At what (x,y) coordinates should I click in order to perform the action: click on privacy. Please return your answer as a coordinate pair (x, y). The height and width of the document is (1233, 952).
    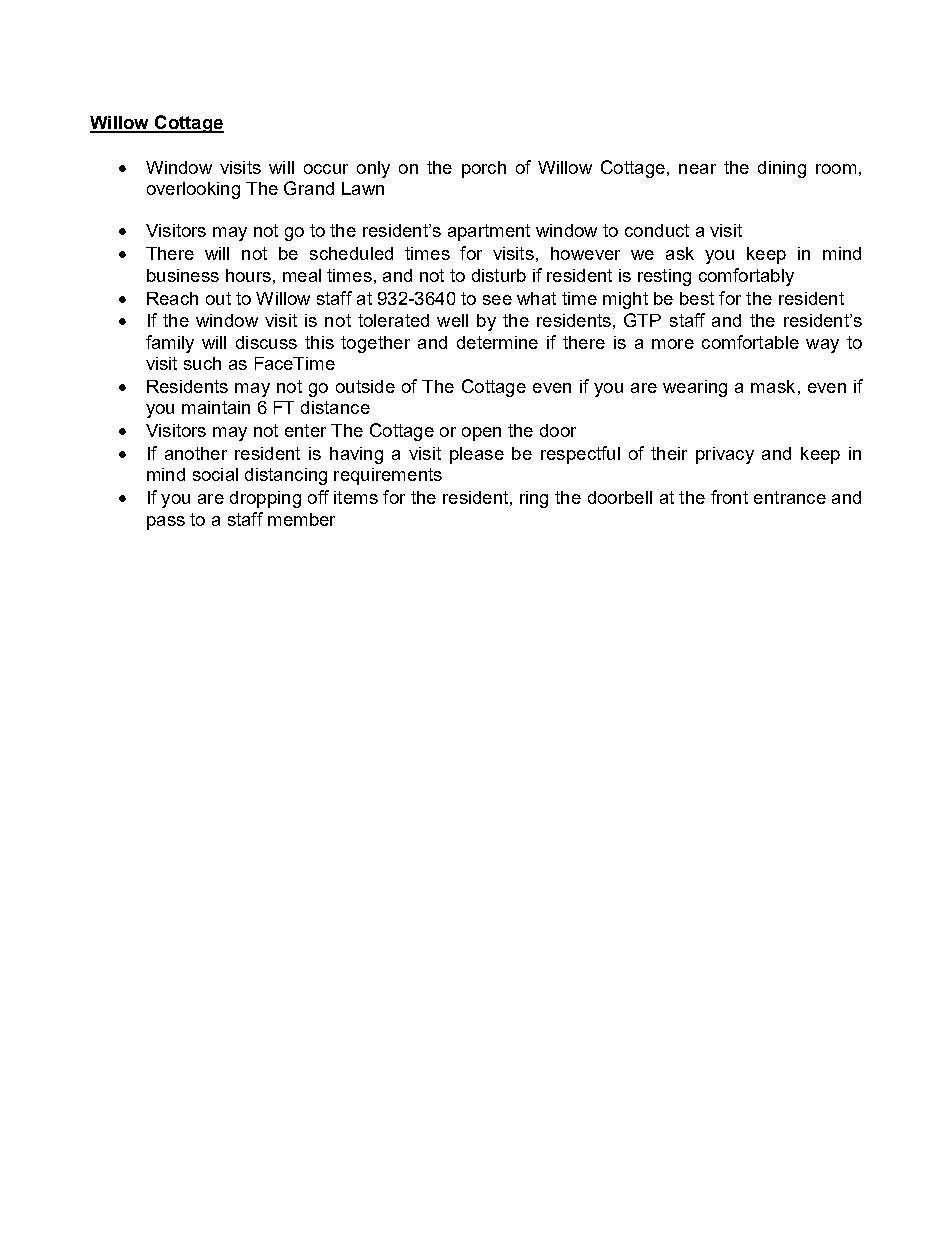
    Looking at the image, I should click on (725, 455).
